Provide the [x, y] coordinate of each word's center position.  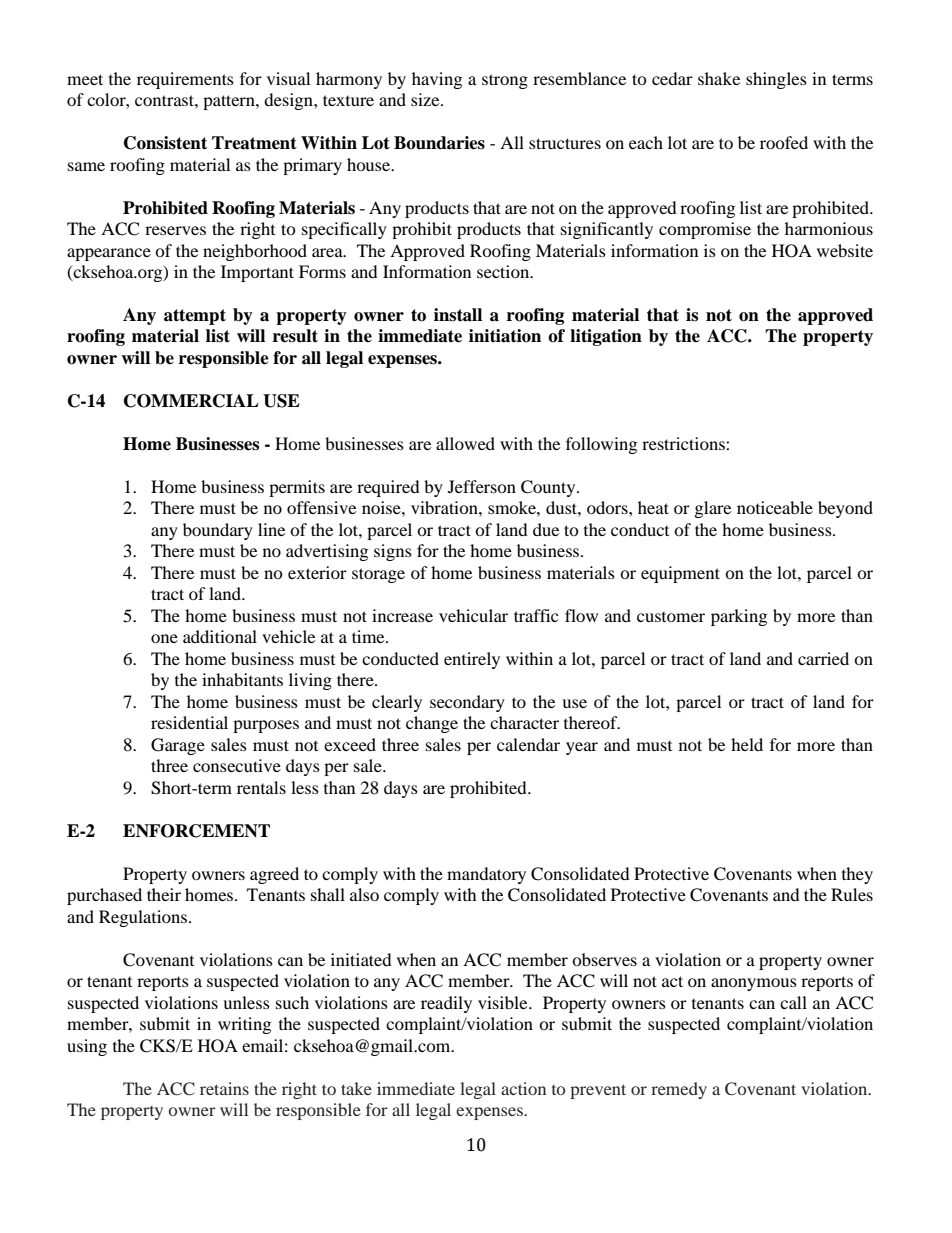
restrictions [684, 443]
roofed [784, 142]
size [426, 99]
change [432, 724]
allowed [465, 443]
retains [224, 1088]
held [747, 744]
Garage [178, 746]
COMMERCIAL [191, 401]
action [523, 1088]
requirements [185, 80]
